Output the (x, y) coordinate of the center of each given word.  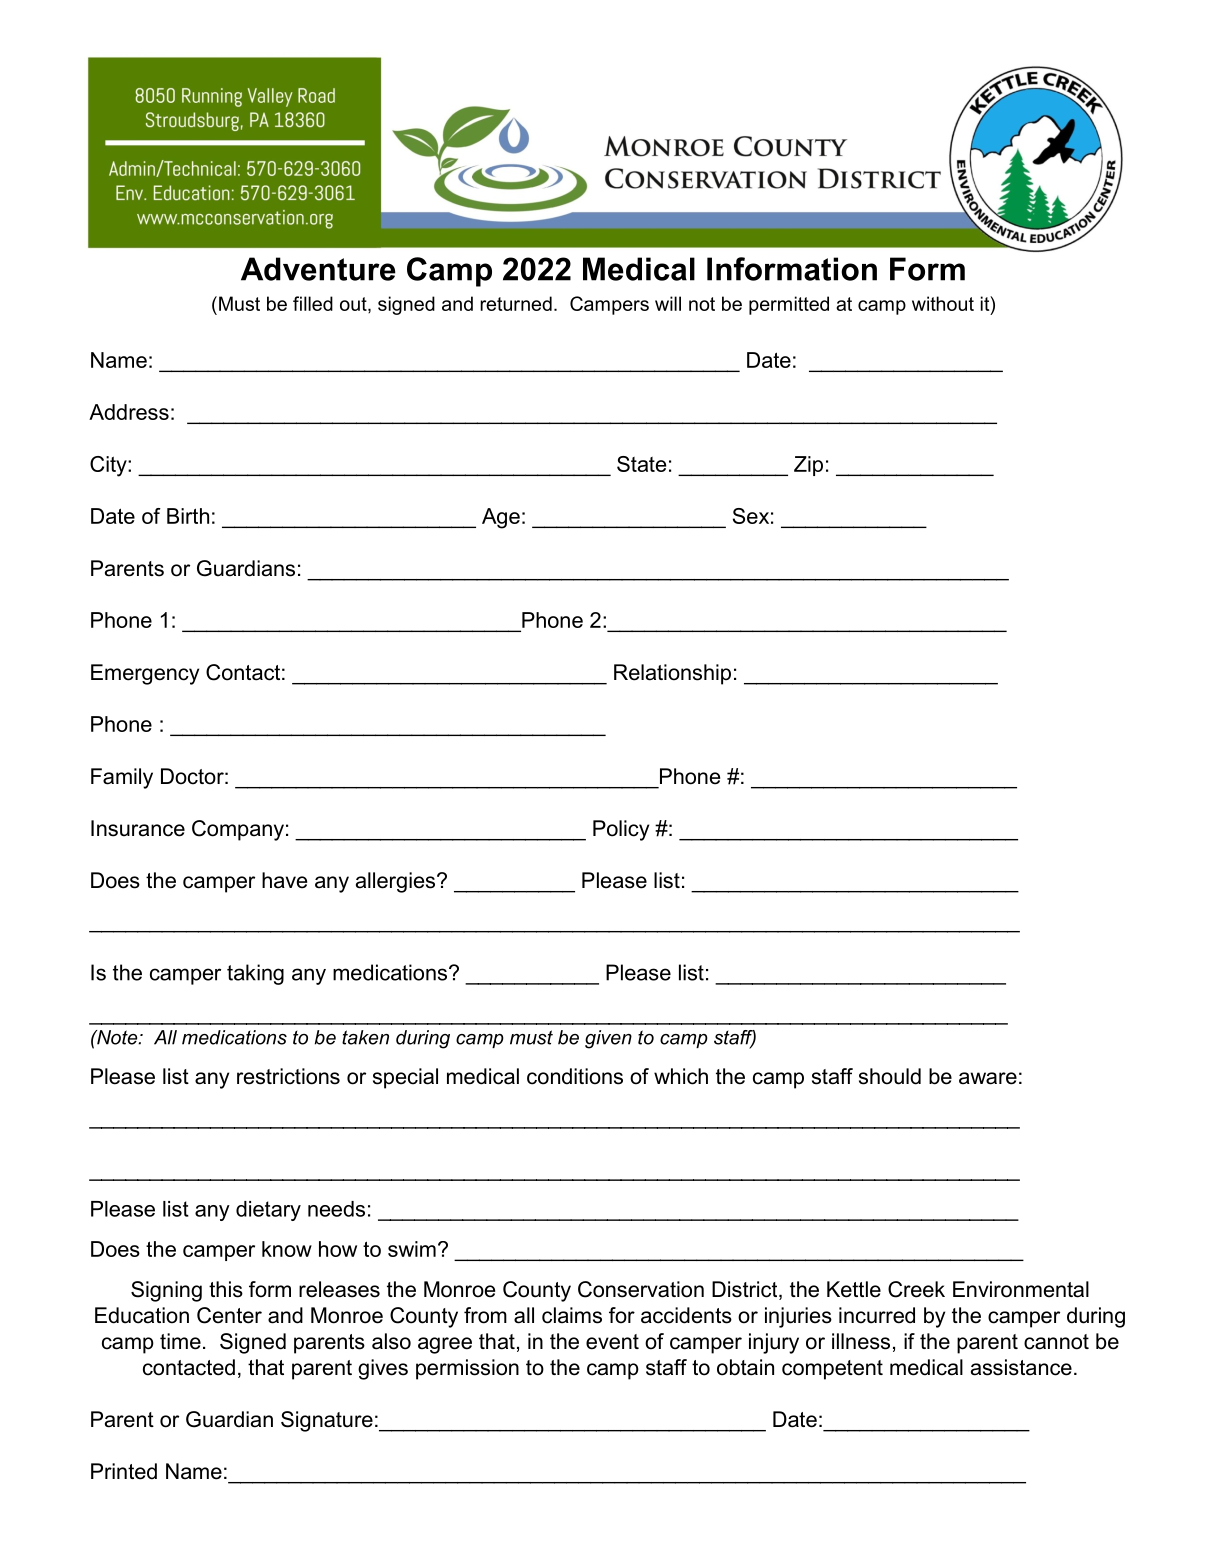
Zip (808, 466)
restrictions (288, 1076)
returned (516, 303)
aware (988, 1078)
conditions (575, 1076)
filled (313, 303)
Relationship (672, 674)
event (612, 1342)
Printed (124, 1471)
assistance (1021, 1367)
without (943, 303)
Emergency (145, 674)
